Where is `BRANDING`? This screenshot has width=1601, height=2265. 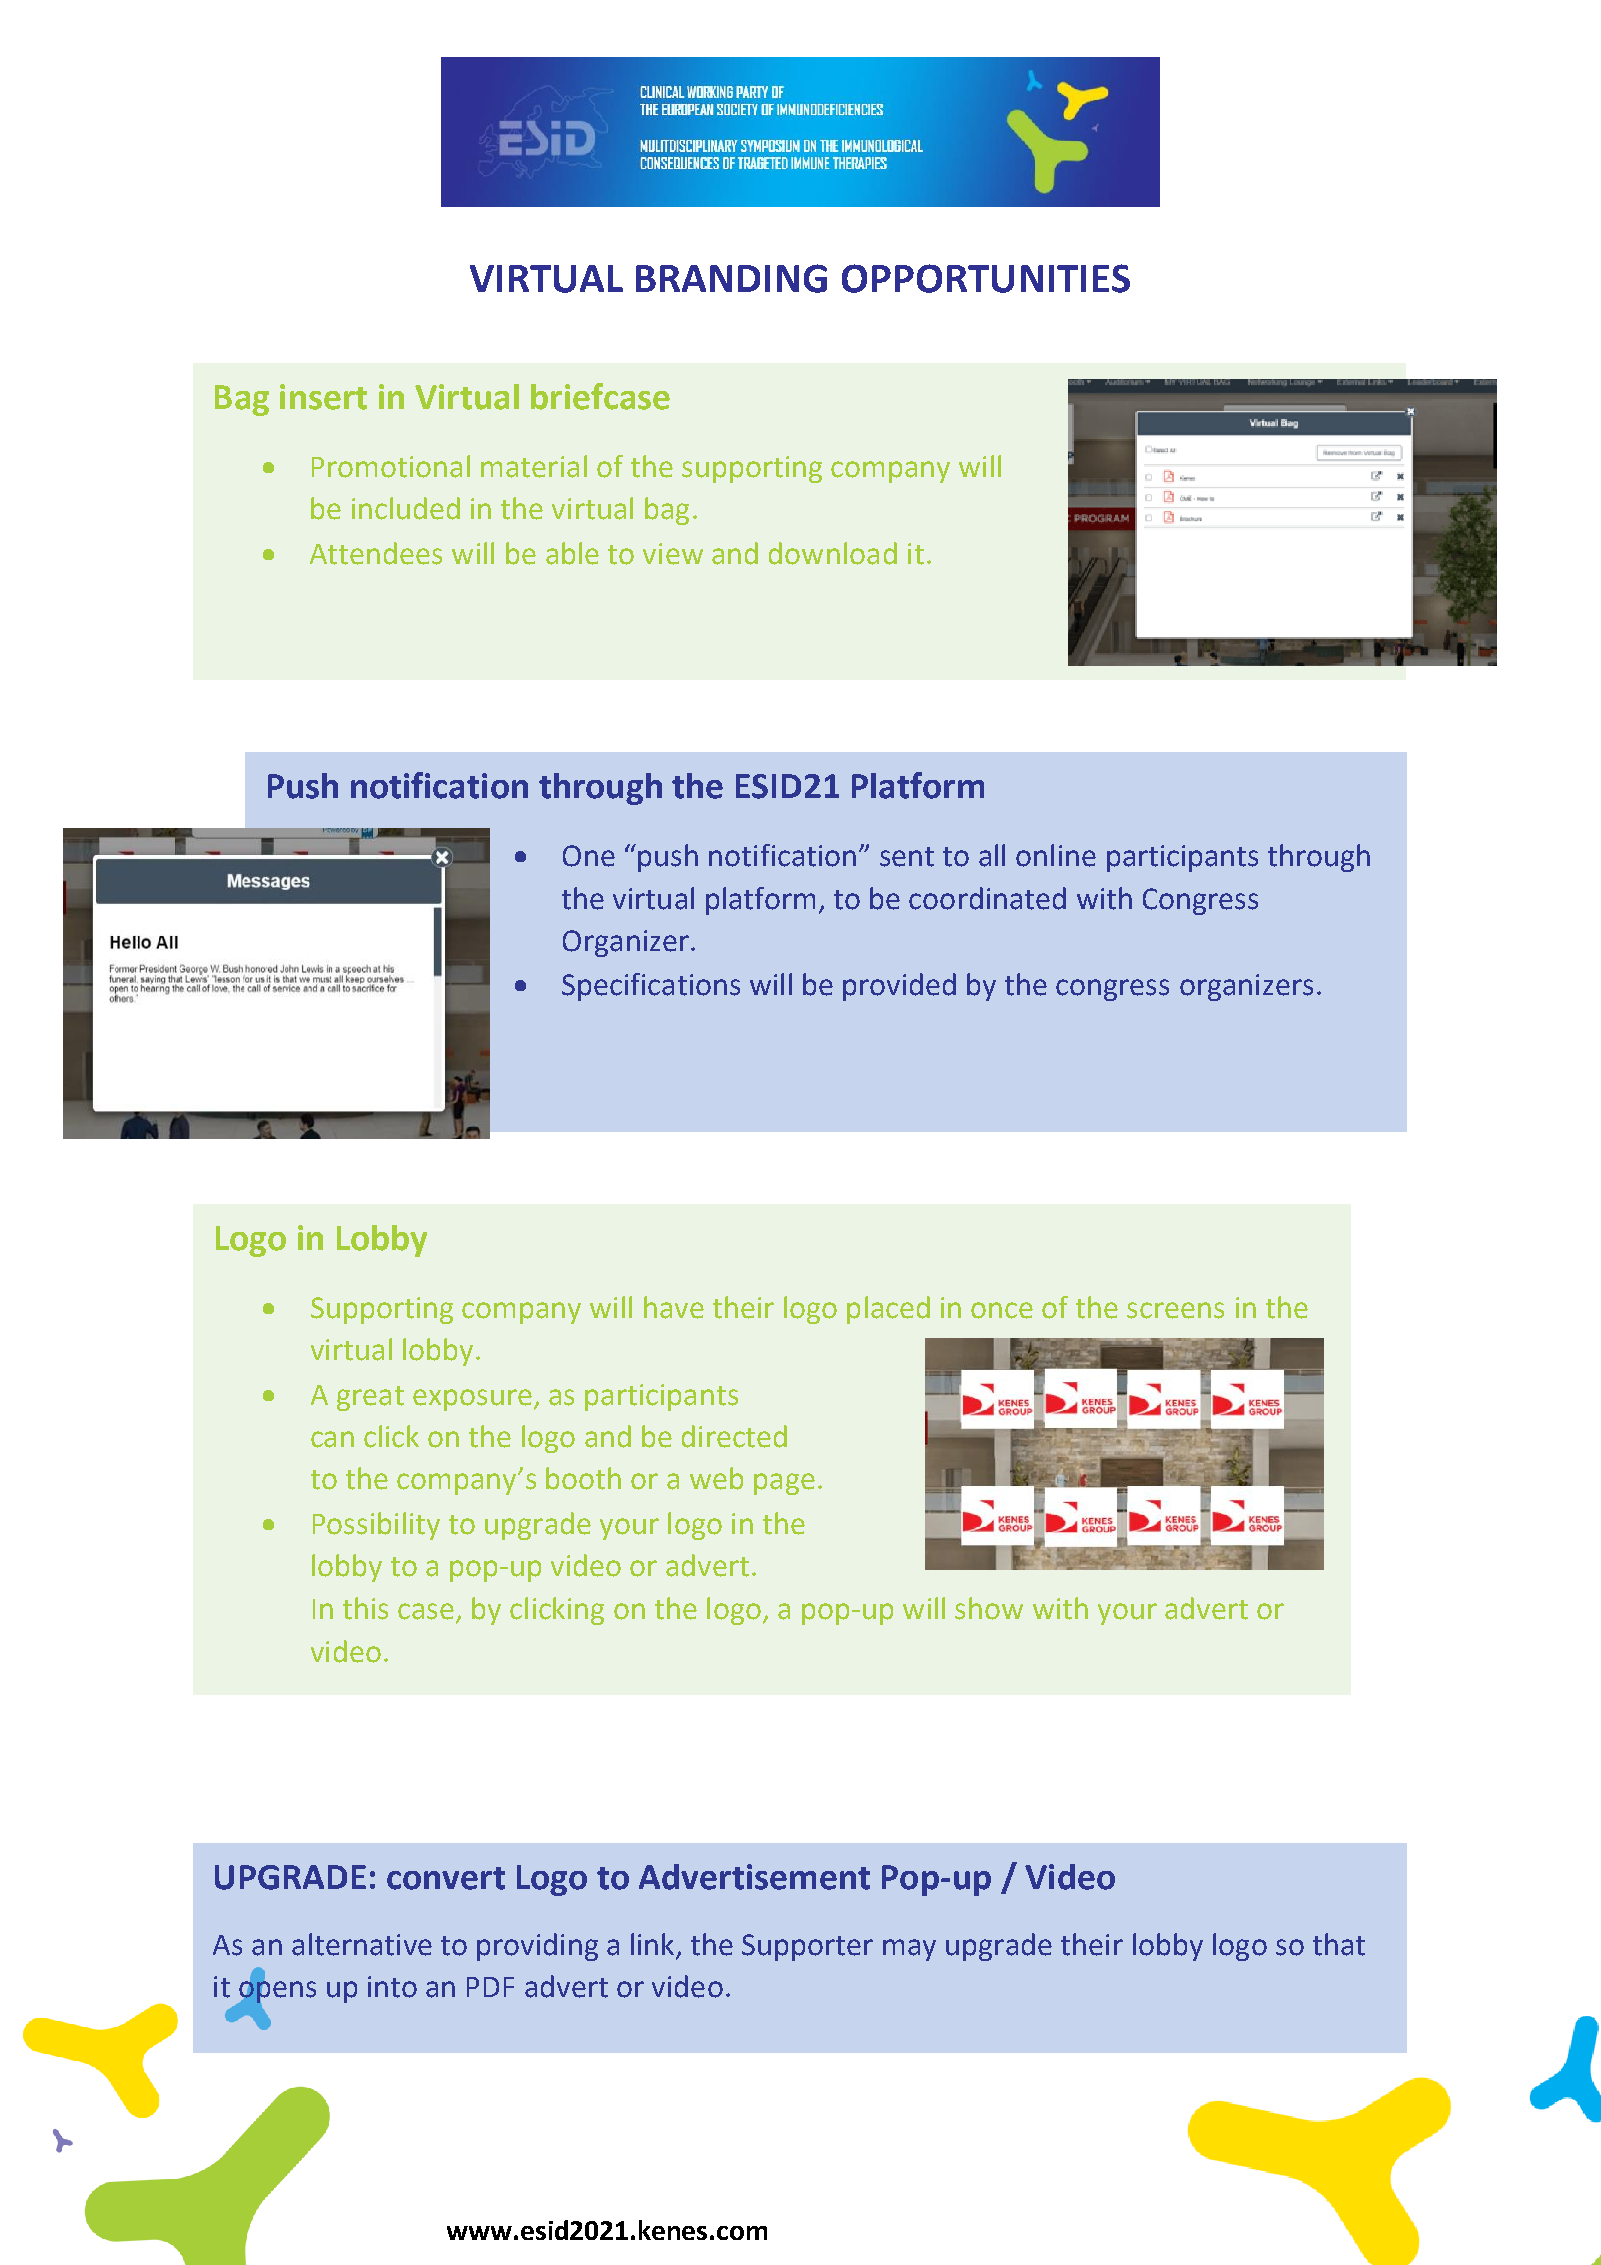 BRANDING is located at coordinates (731, 278).
